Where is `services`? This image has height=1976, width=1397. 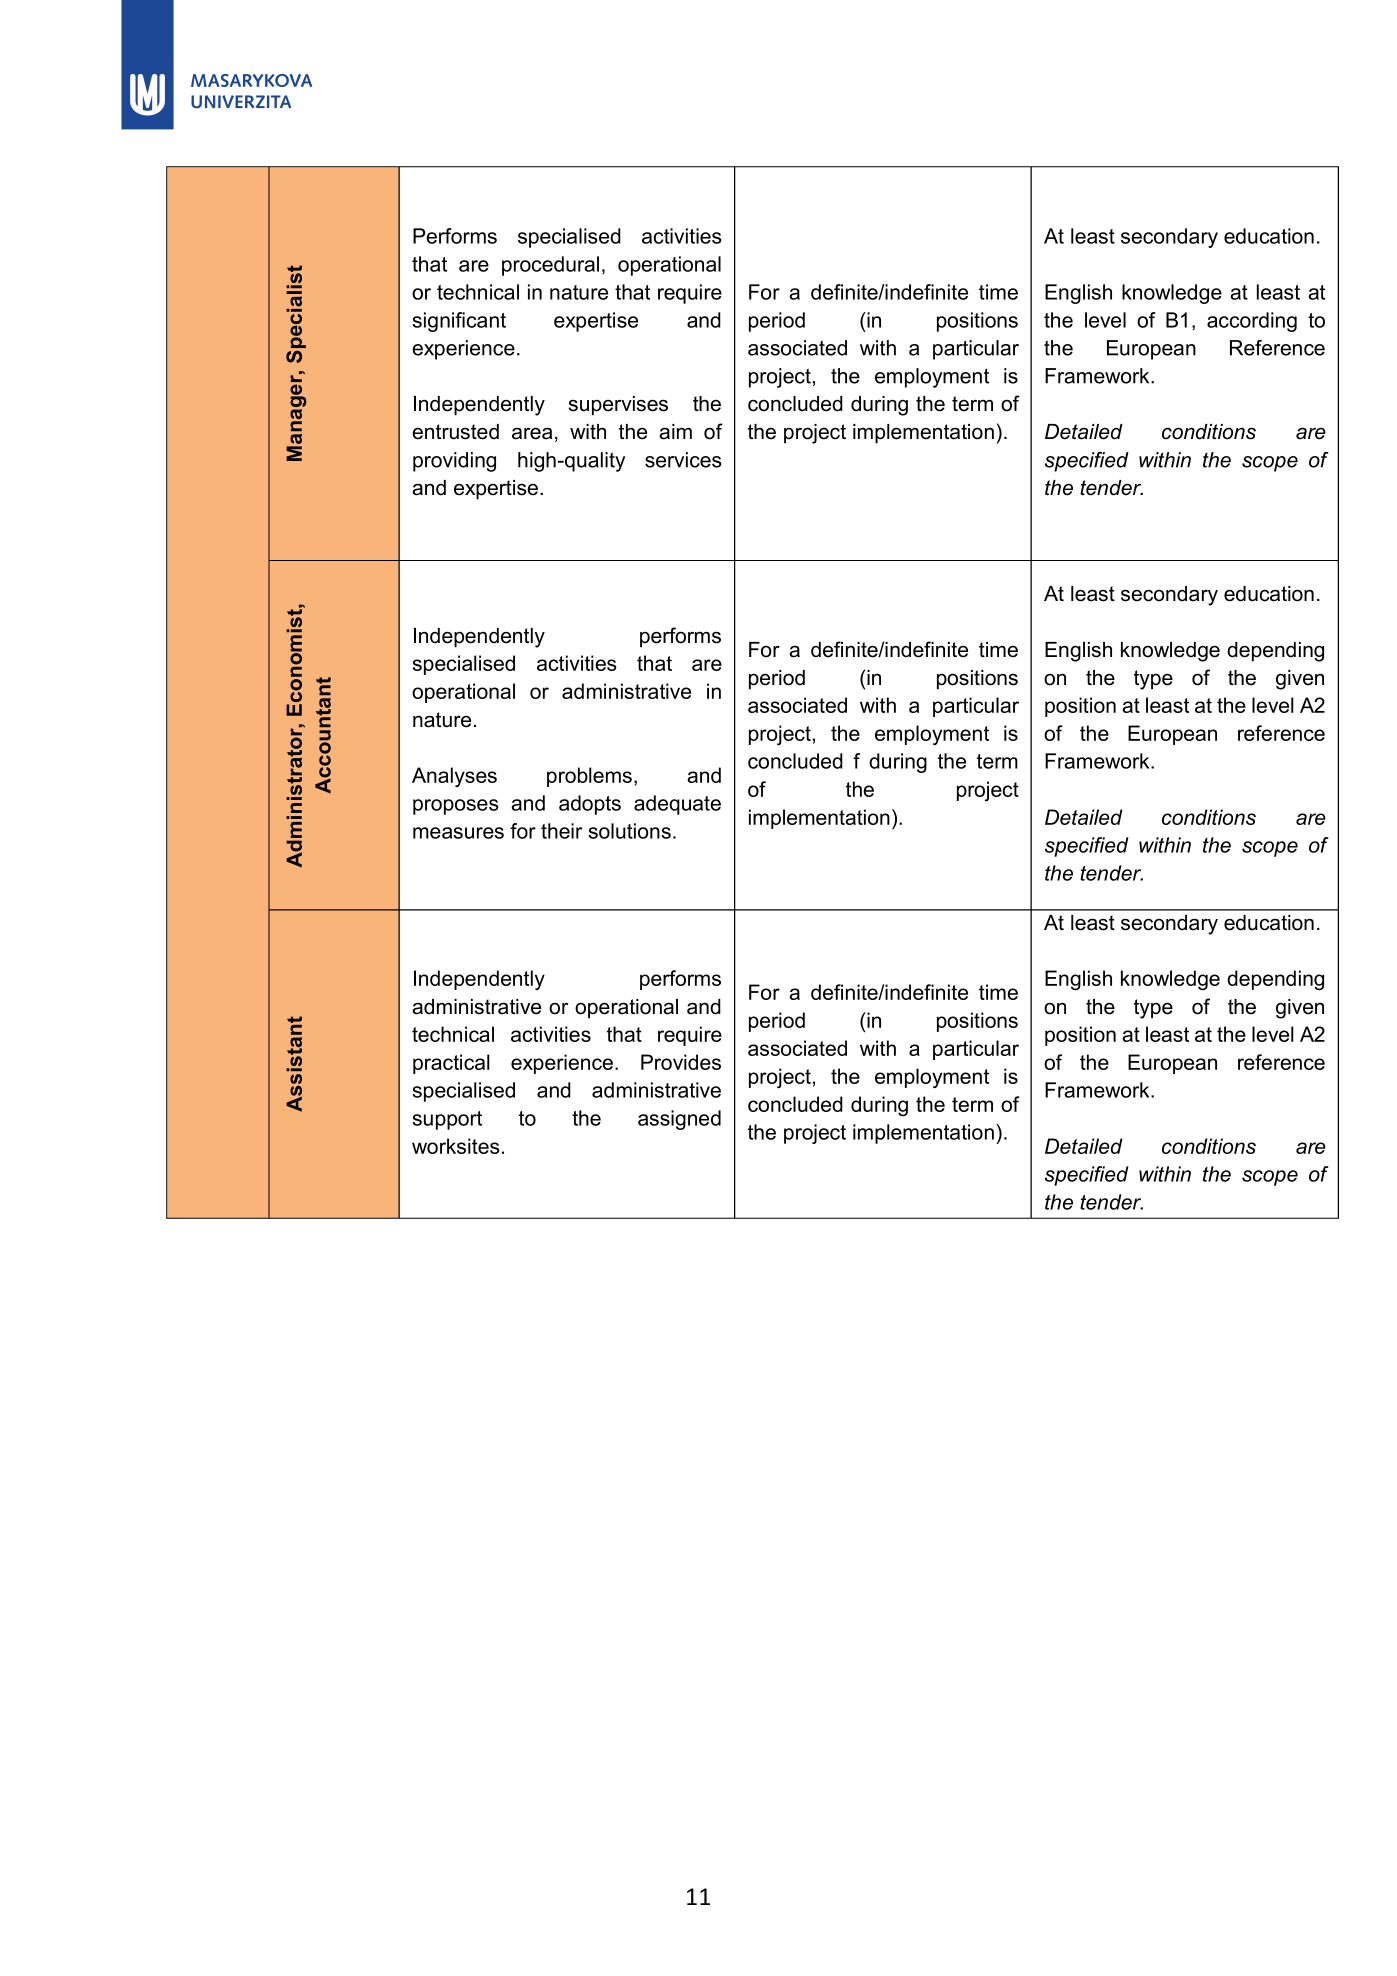 services is located at coordinates (683, 460).
